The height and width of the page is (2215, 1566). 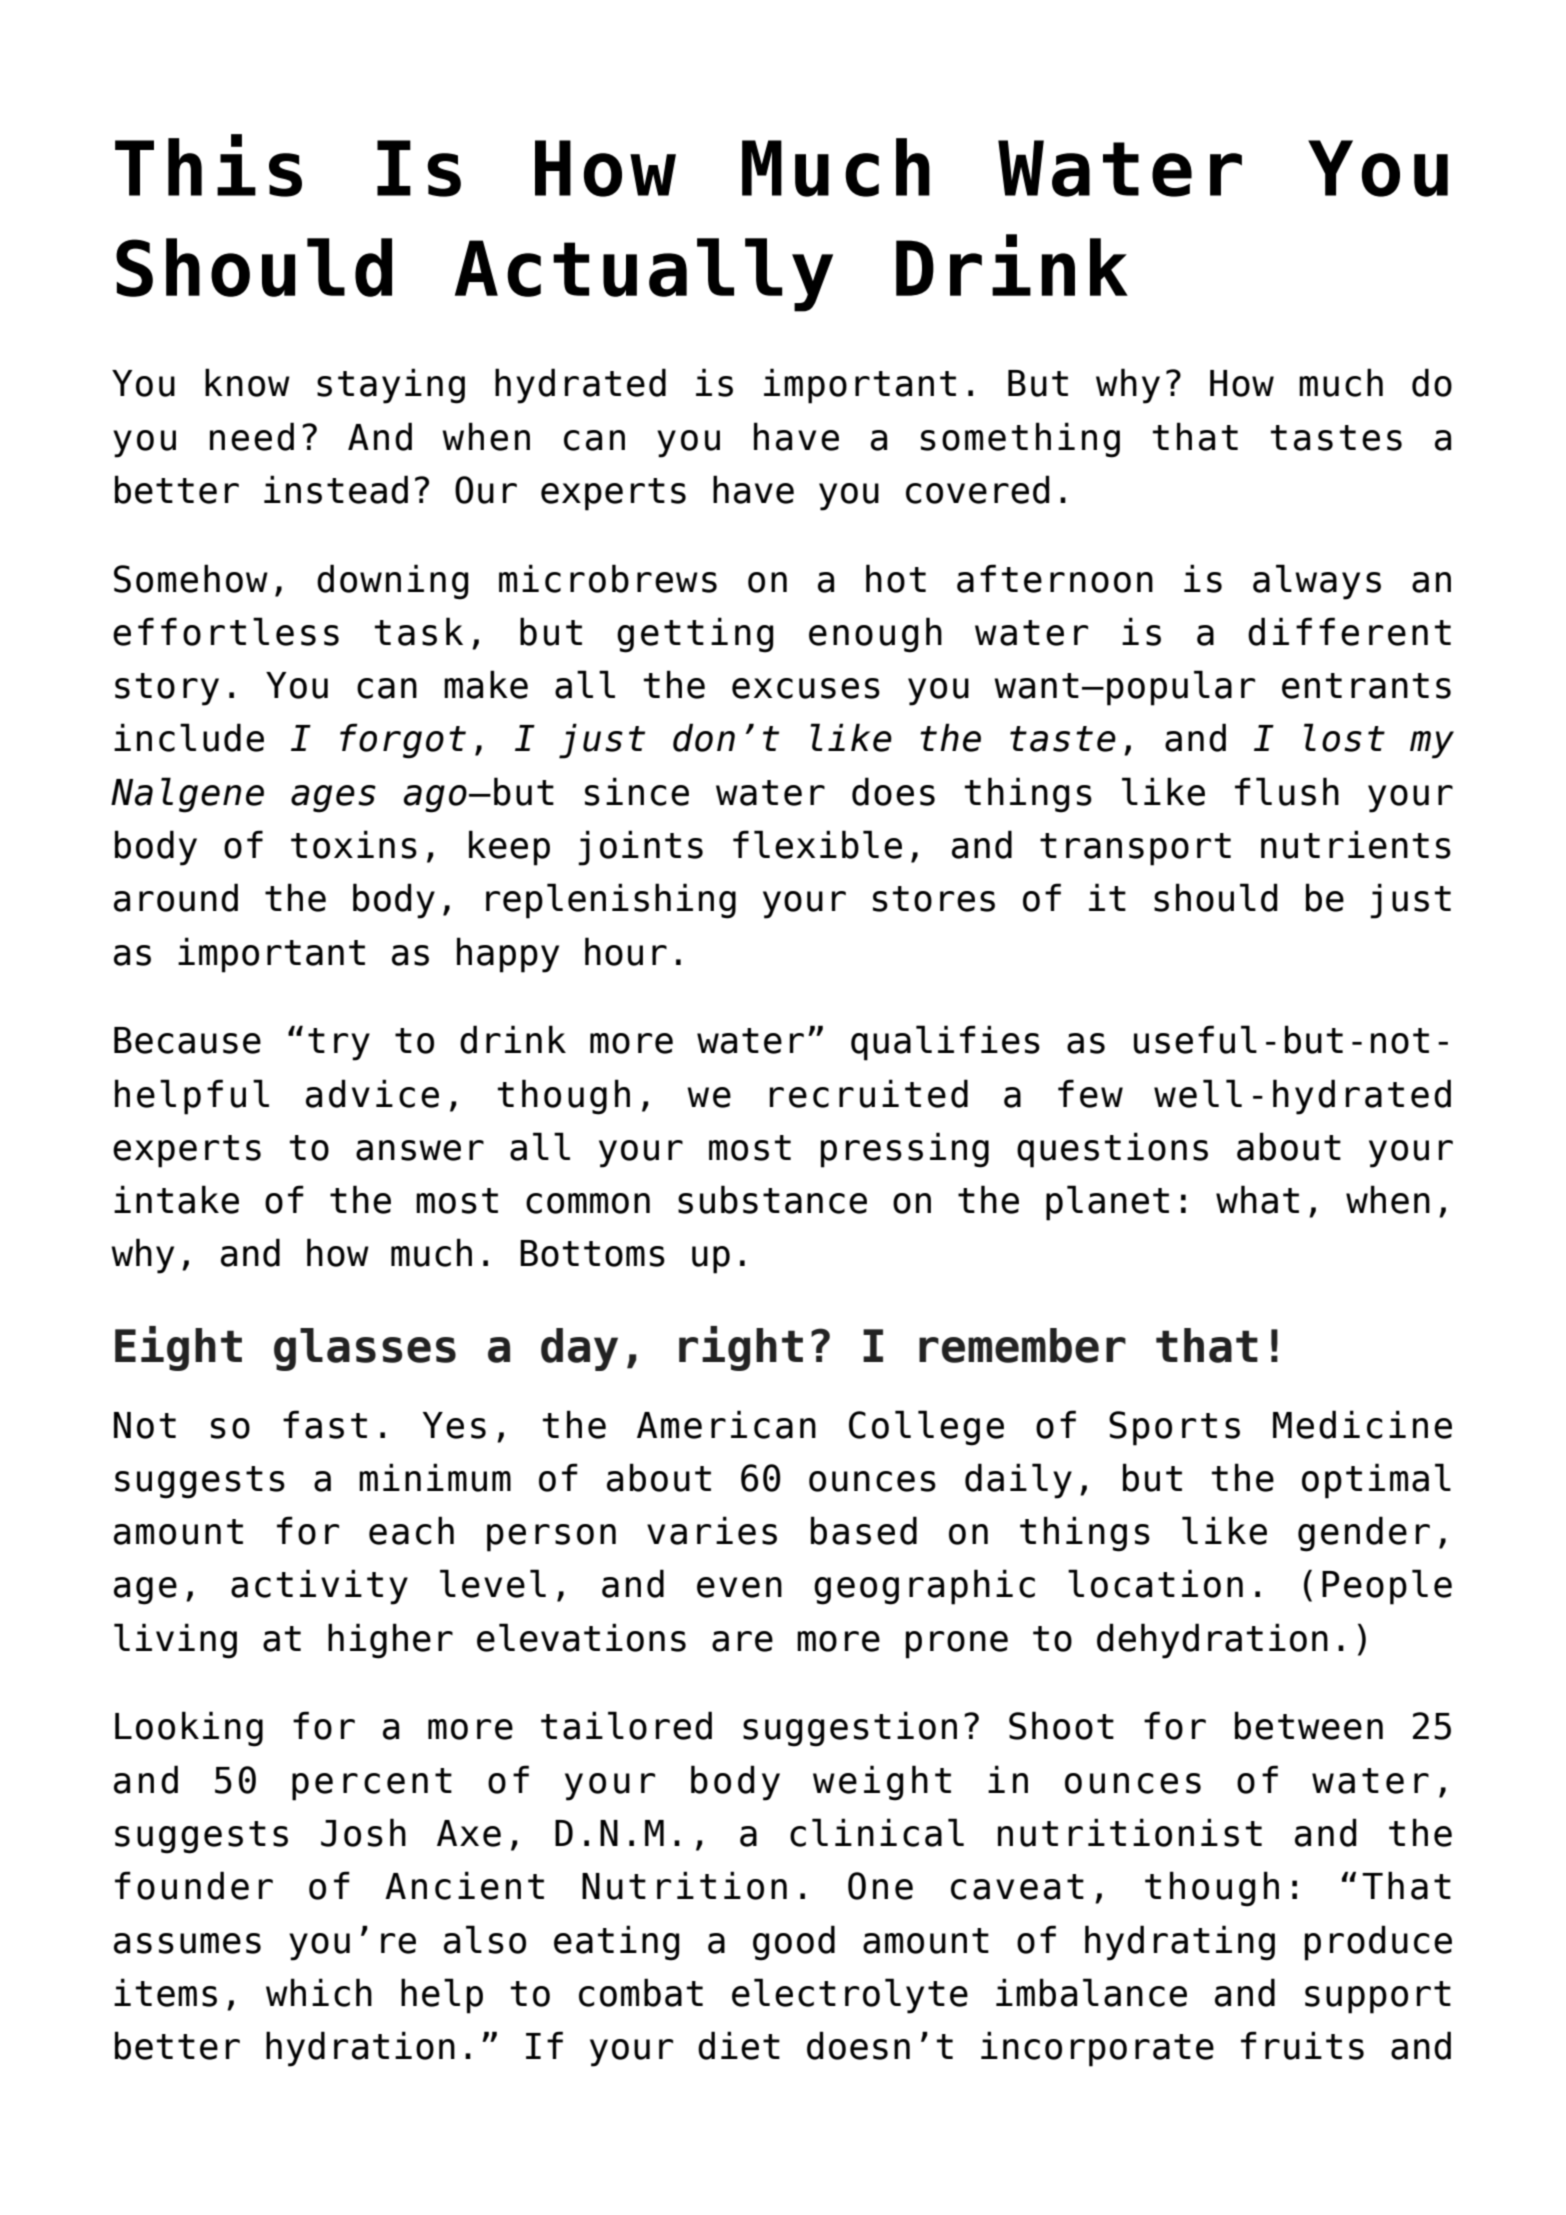 I want to click on something, so click(x=1020, y=440).
